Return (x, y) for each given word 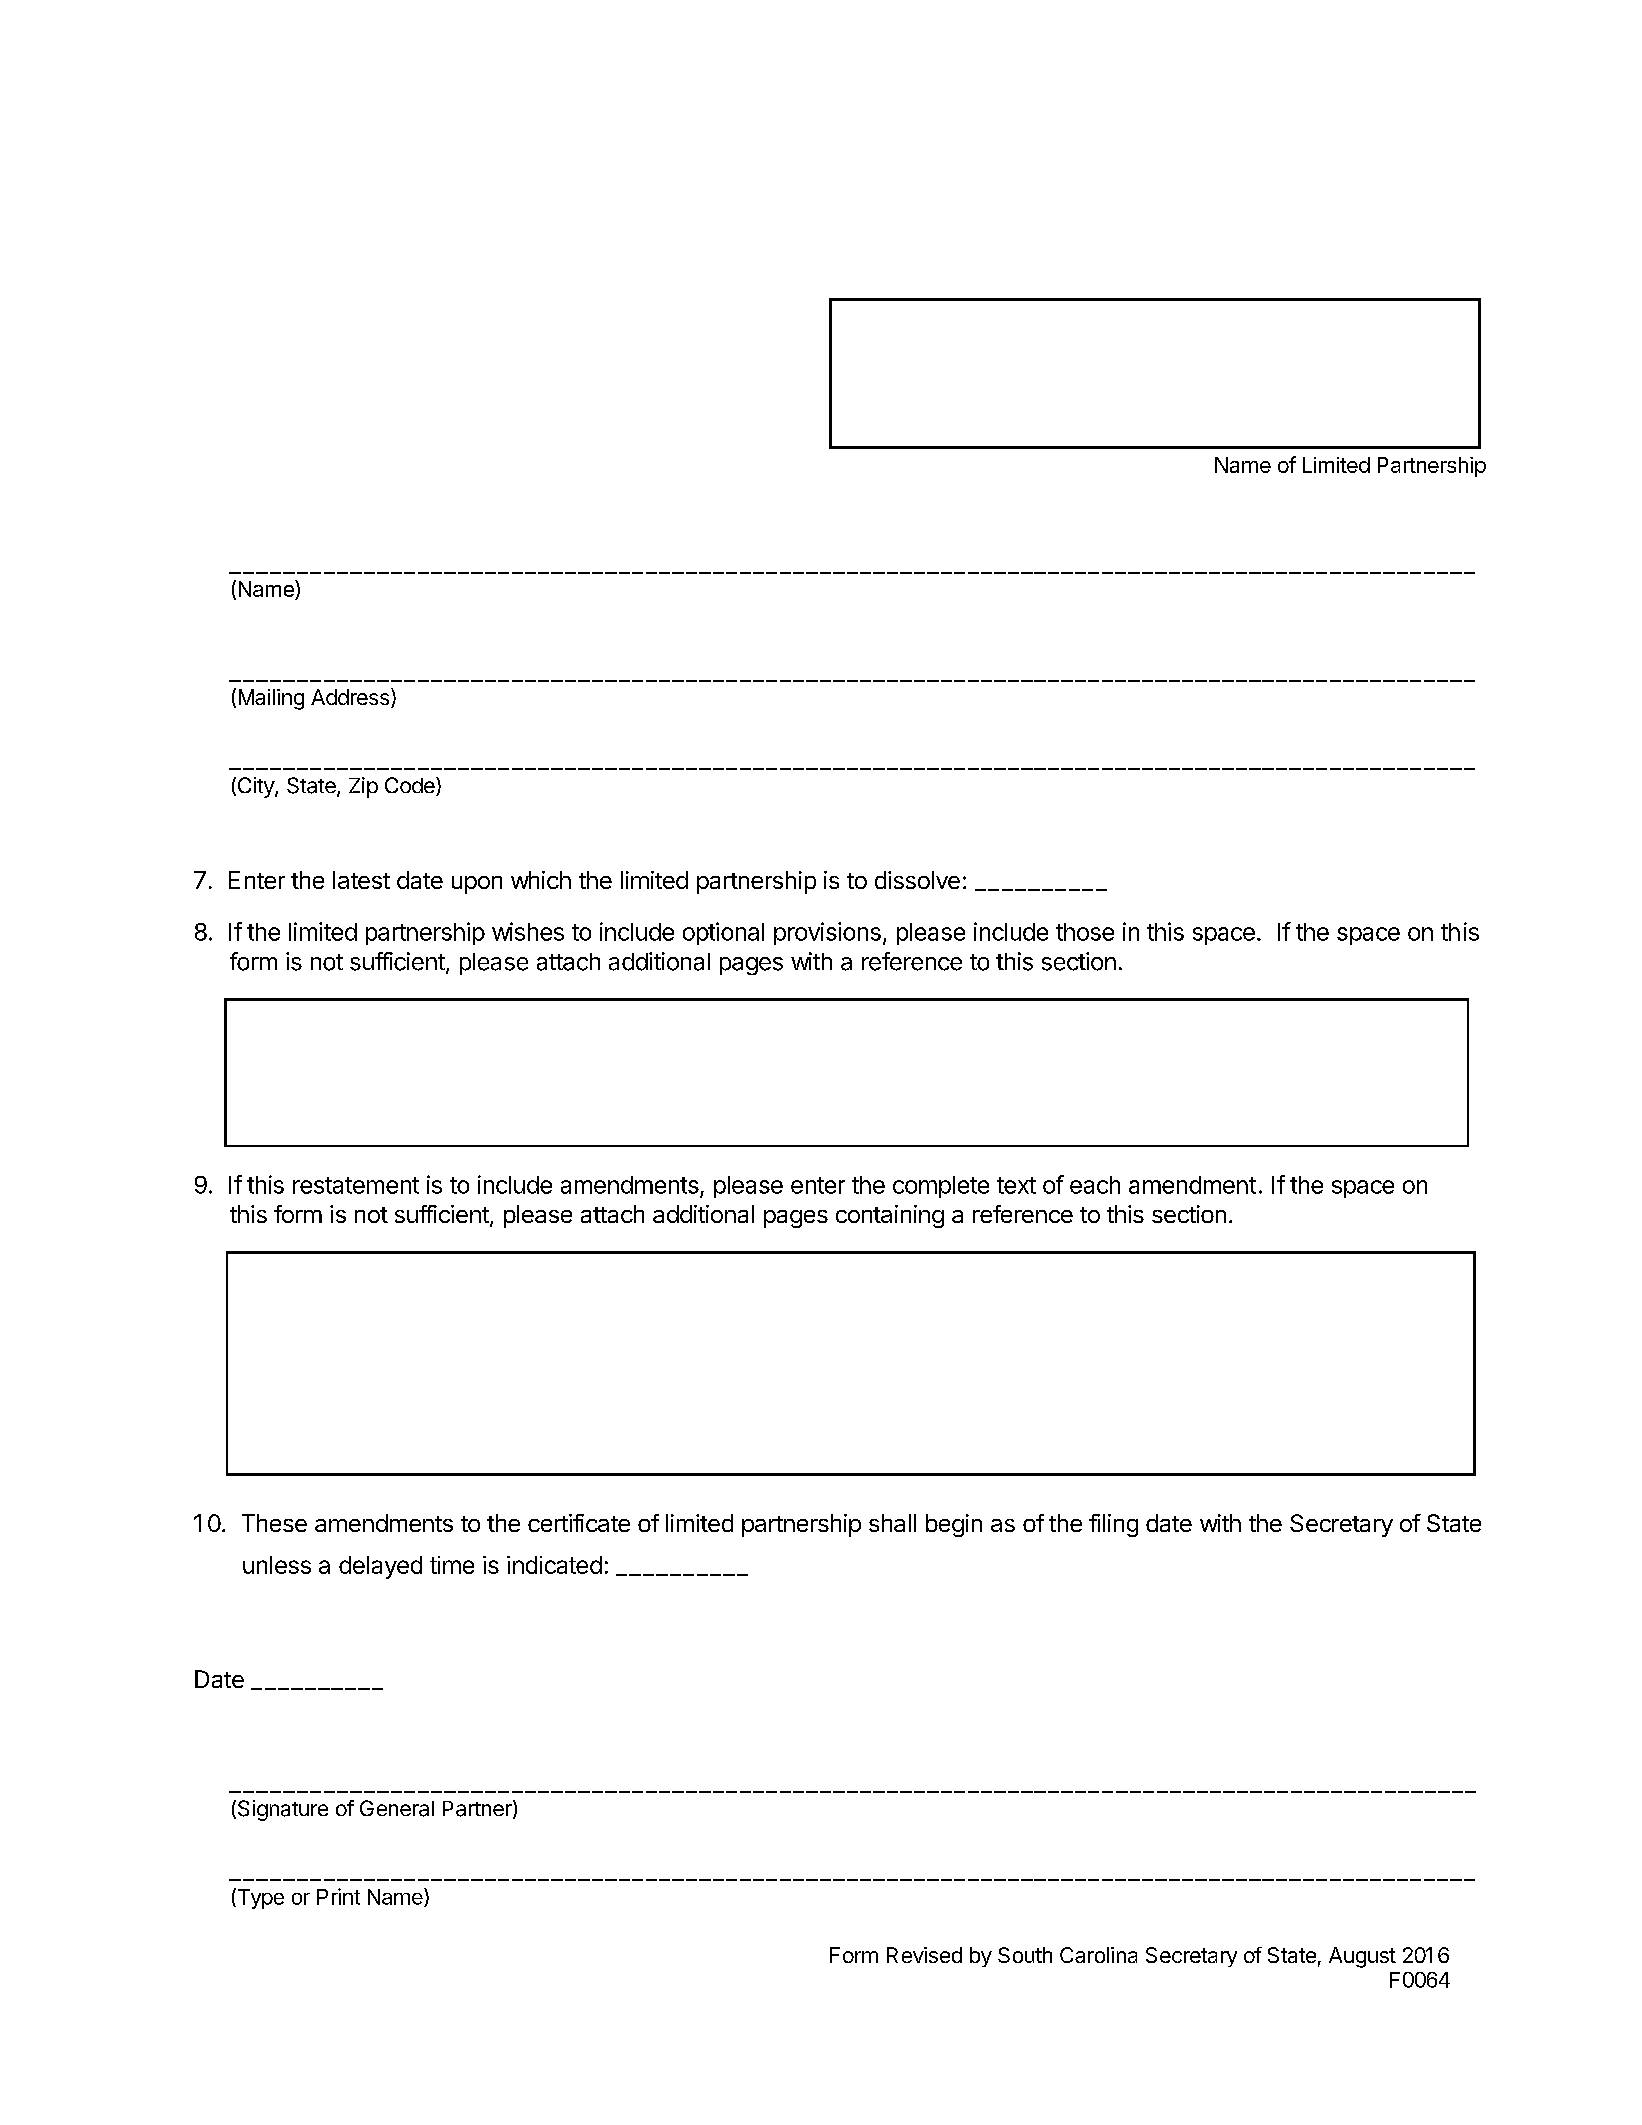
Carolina (1098, 1955)
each (1095, 1185)
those (1085, 932)
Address (350, 697)
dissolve (917, 880)
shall (892, 1523)
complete (941, 1187)
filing (1113, 1525)
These (274, 1523)
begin (954, 1525)
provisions (827, 933)
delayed (380, 1567)
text (1016, 1185)
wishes (528, 931)
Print (338, 1896)
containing (890, 1216)
